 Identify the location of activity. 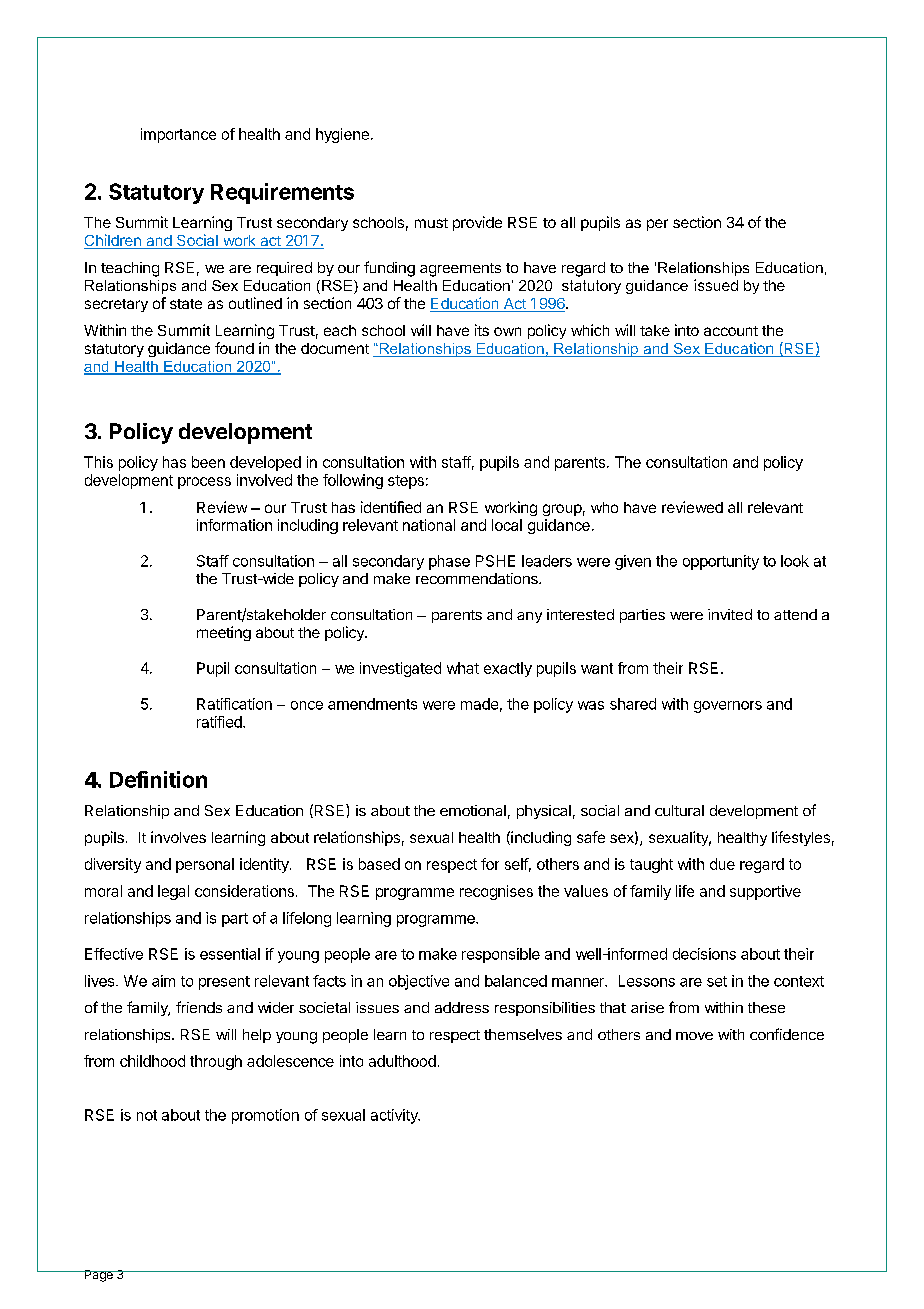
(395, 1116).
